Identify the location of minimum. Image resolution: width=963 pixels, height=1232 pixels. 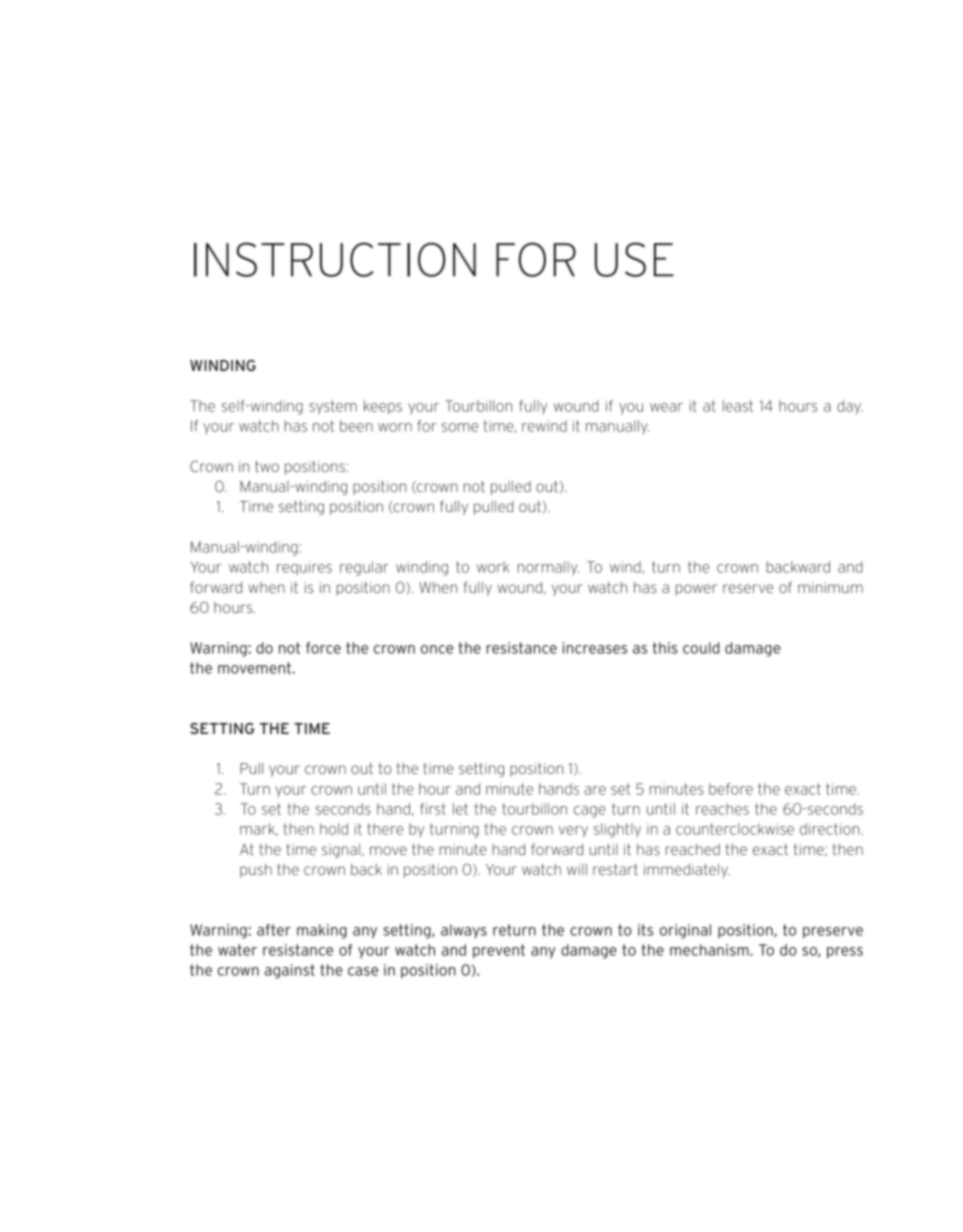
(830, 587).
